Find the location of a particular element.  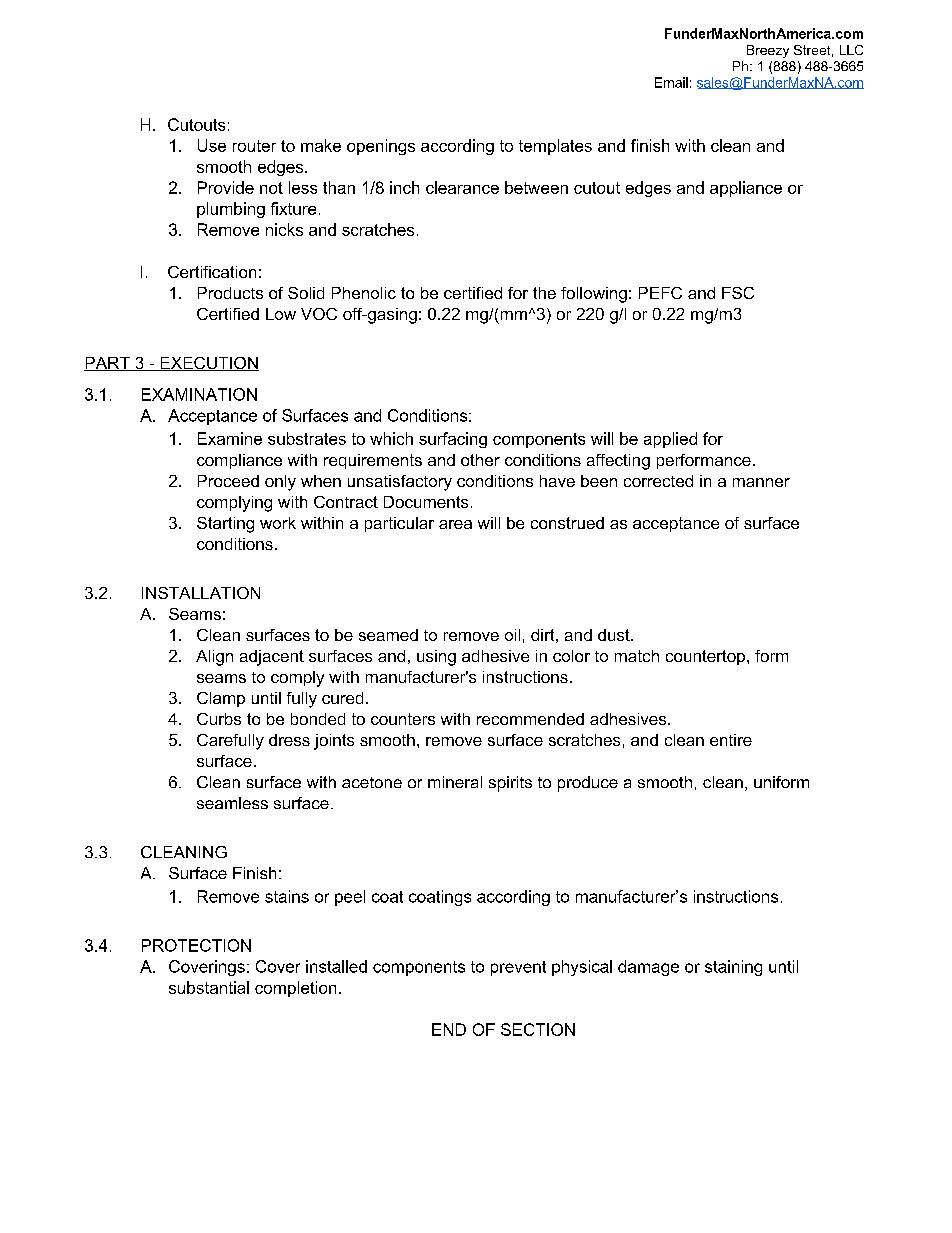

manner is located at coordinates (761, 482).
